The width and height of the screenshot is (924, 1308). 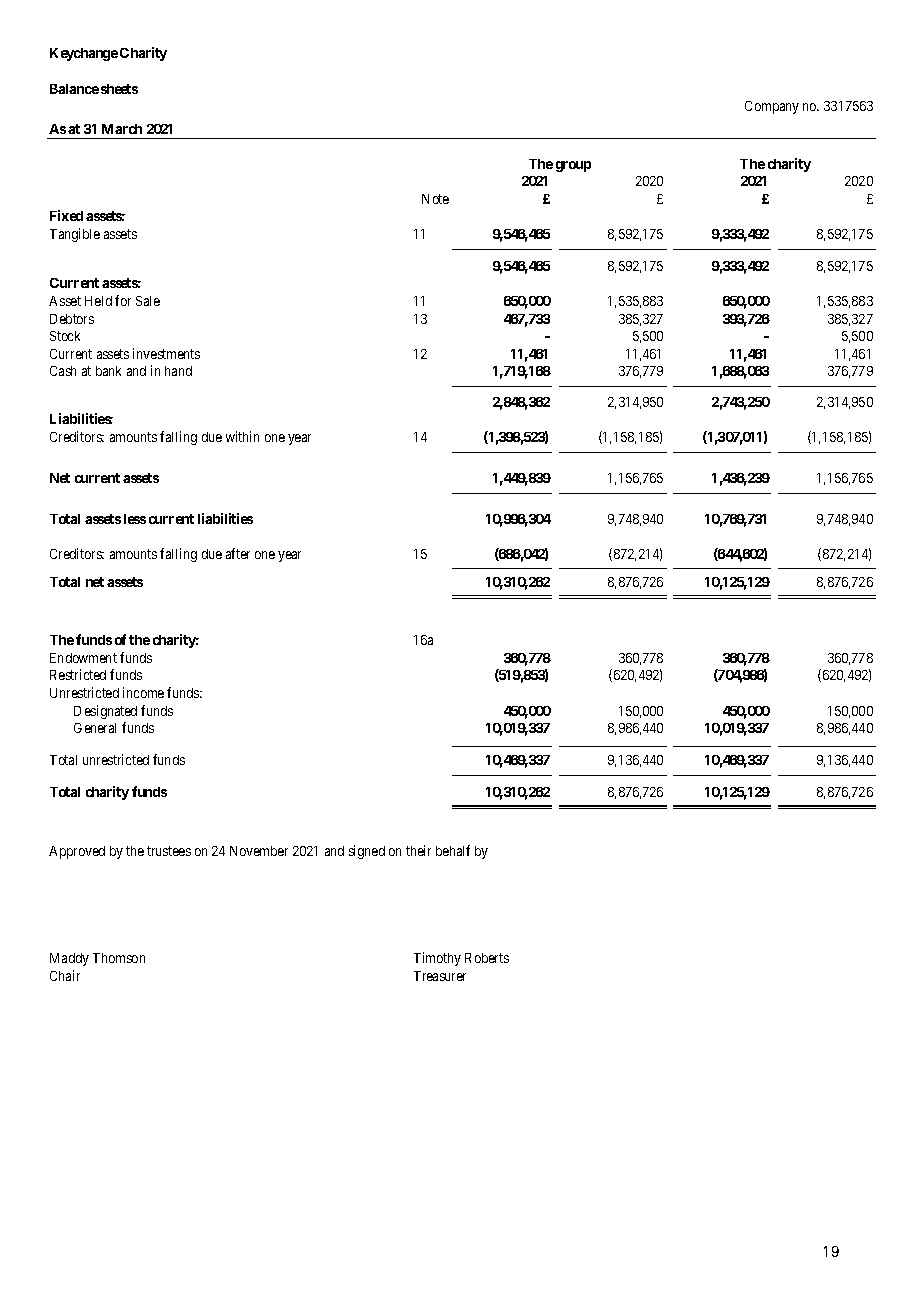 I want to click on less, so click(x=135, y=519).
